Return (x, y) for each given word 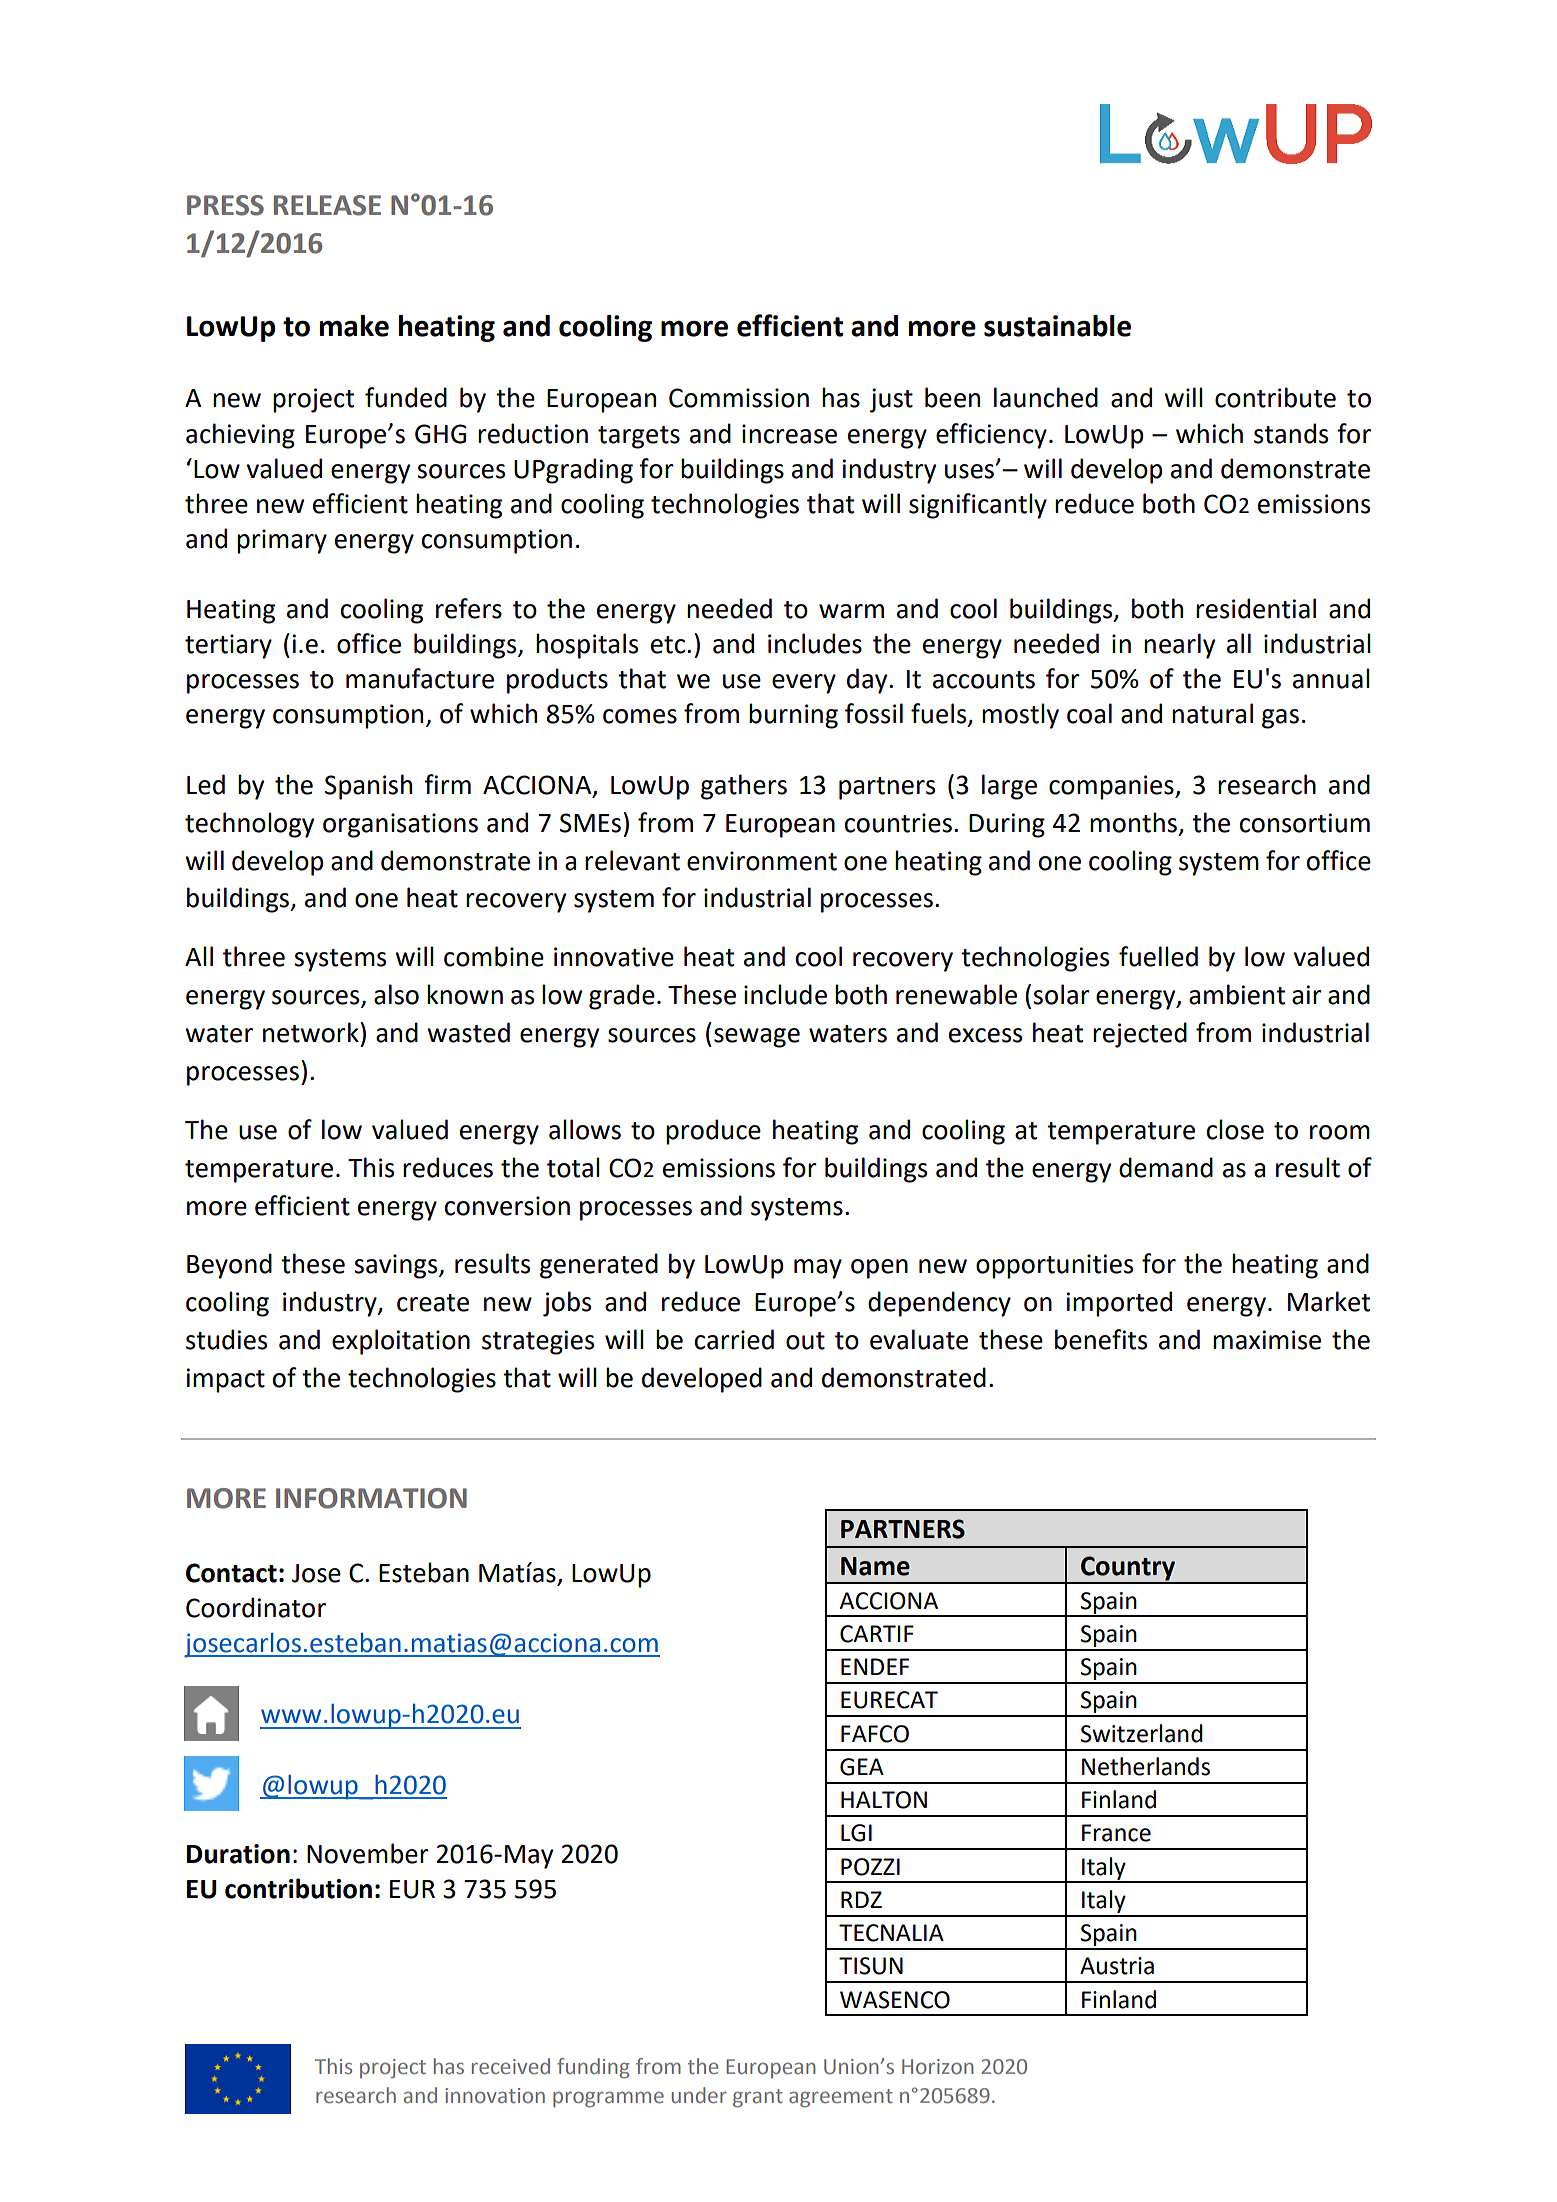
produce (713, 1132)
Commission (739, 398)
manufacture (420, 678)
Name (875, 1566)
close (1235, 1129)
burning (793, 716)
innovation (495, 2096)
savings (397, 1266)
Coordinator (256, 1607)
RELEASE (327, 205)
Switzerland (1142, 1733)
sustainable (1057, 326)
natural (1212, 713)
